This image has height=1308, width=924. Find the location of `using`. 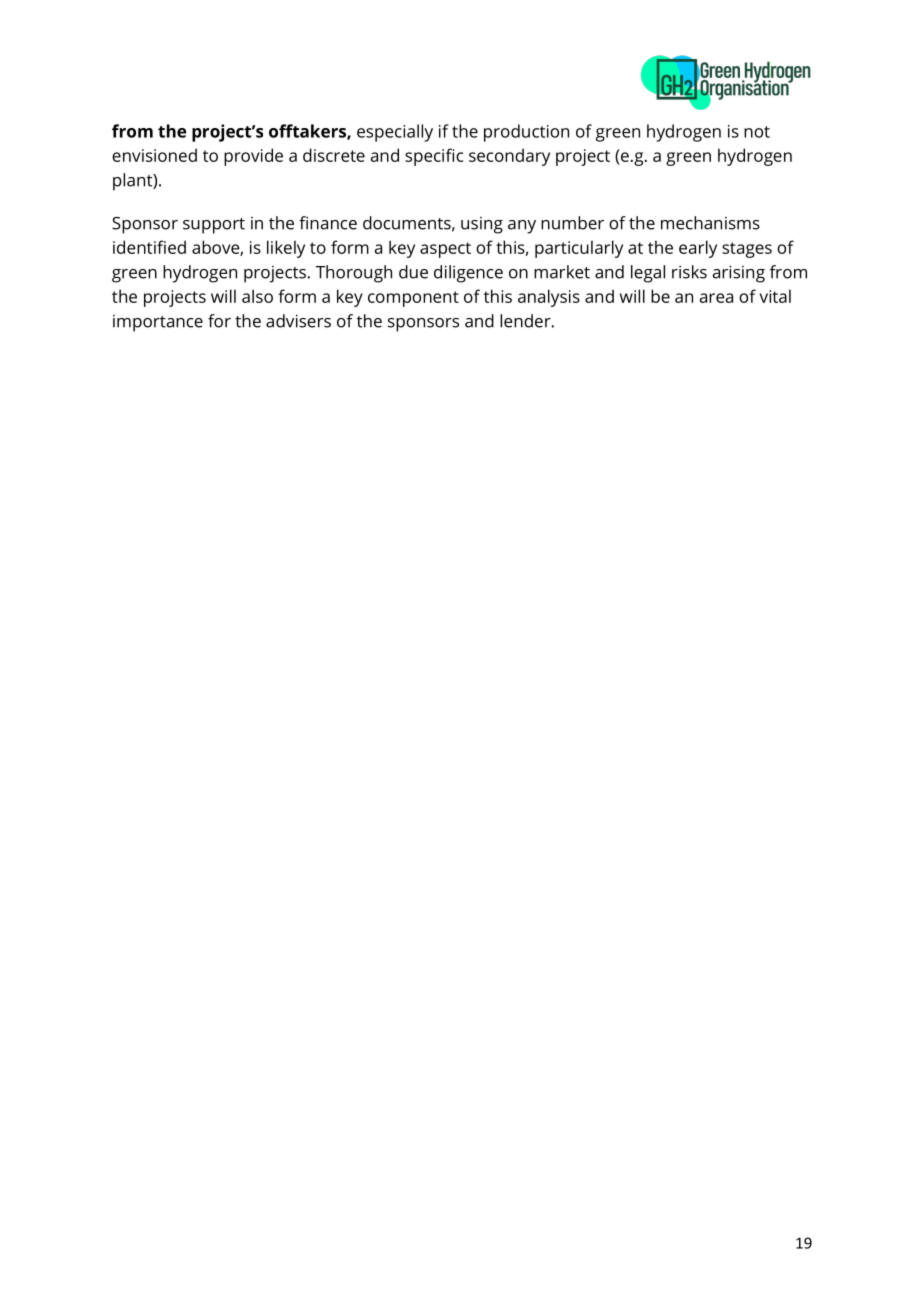

using is located at coordinates (482, 225).
